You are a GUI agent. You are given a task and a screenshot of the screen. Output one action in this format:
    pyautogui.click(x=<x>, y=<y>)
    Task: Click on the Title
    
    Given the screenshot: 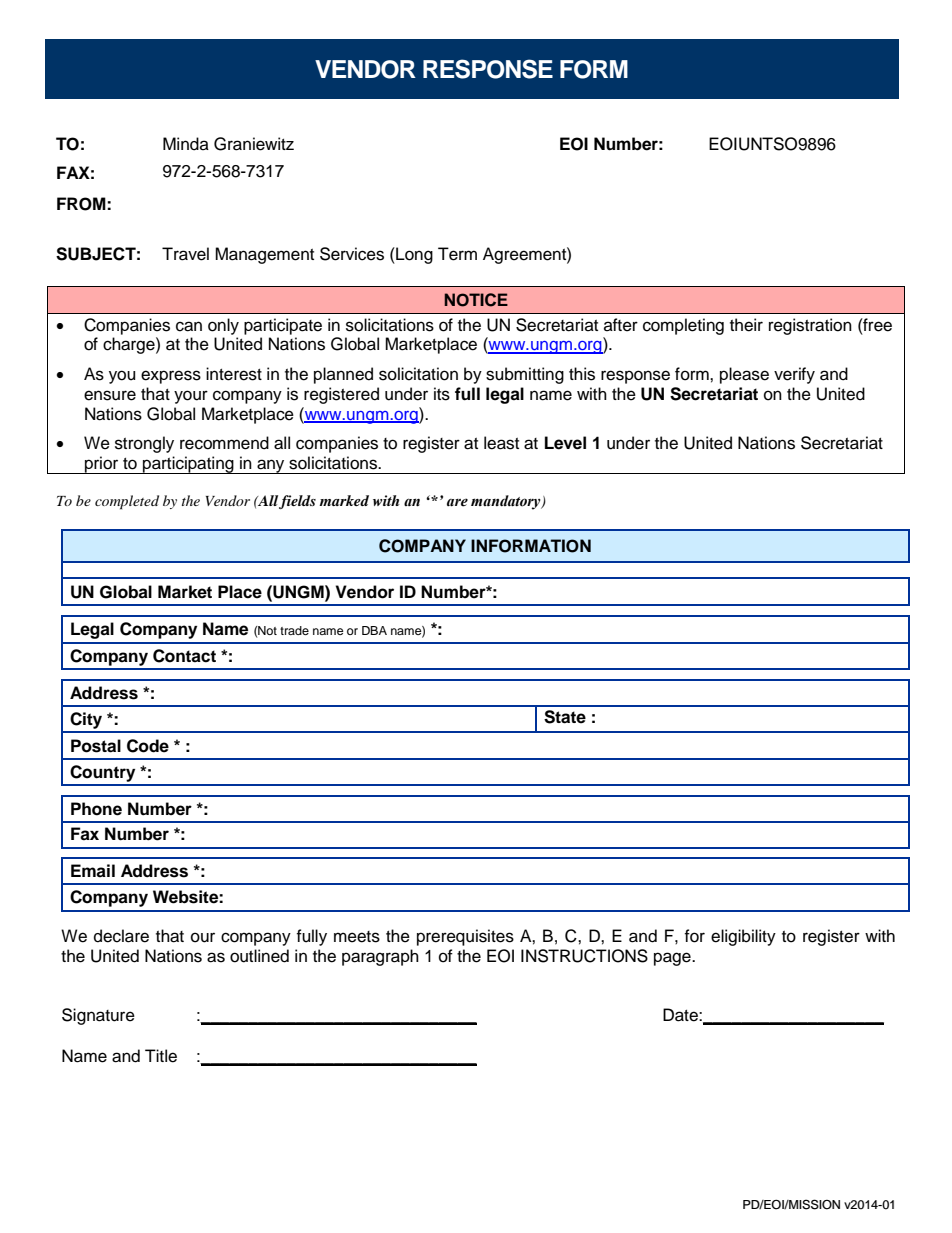 What is the action you would take?
    pyautogui.click(x=161, y=1056)
